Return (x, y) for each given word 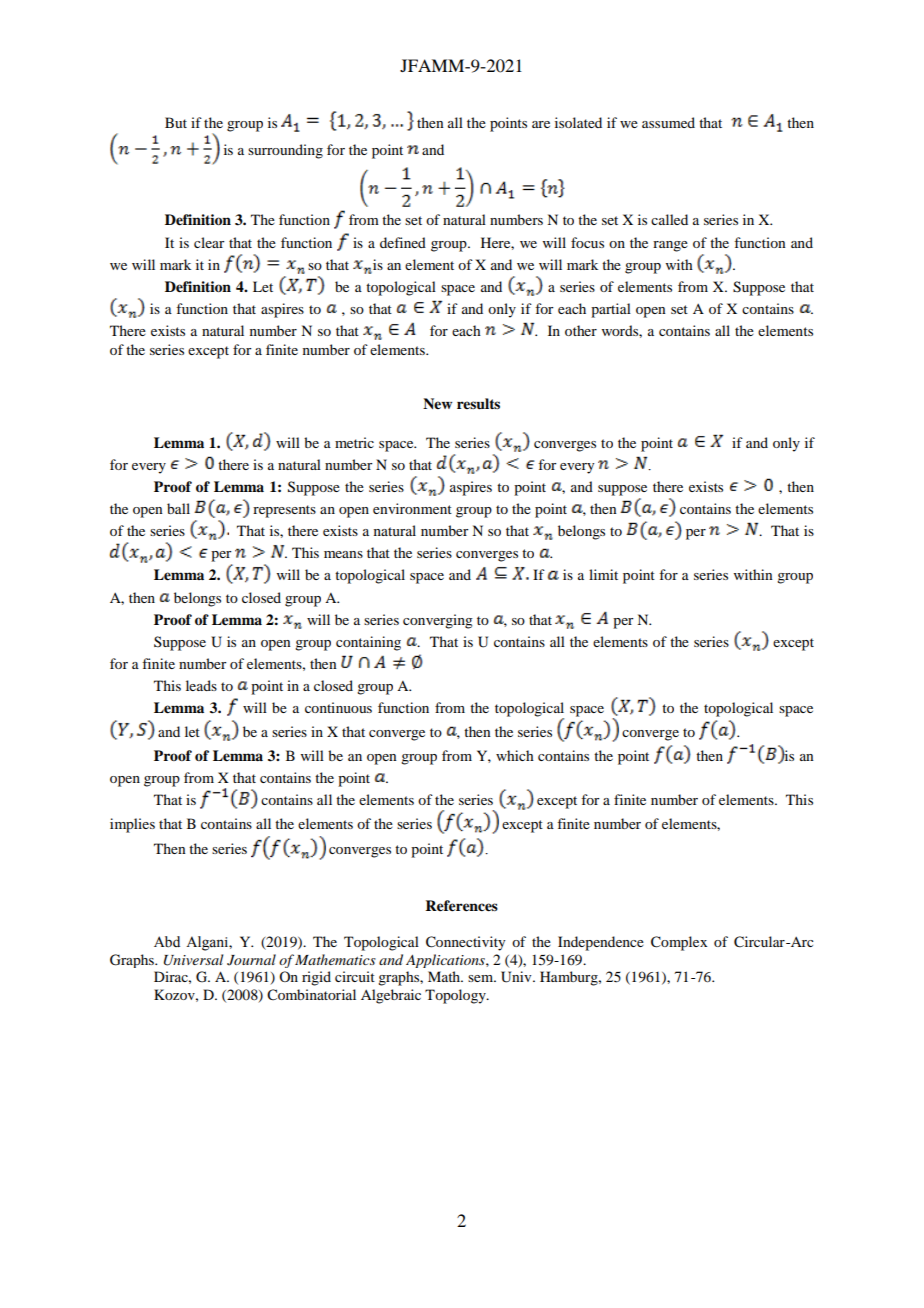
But (176, 122)
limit (603, 574)
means (343, 554)
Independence (601, 943)
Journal (251, 960)
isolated (578, 122)
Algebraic (391, 996)
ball (178, 508)
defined (403, 242)
